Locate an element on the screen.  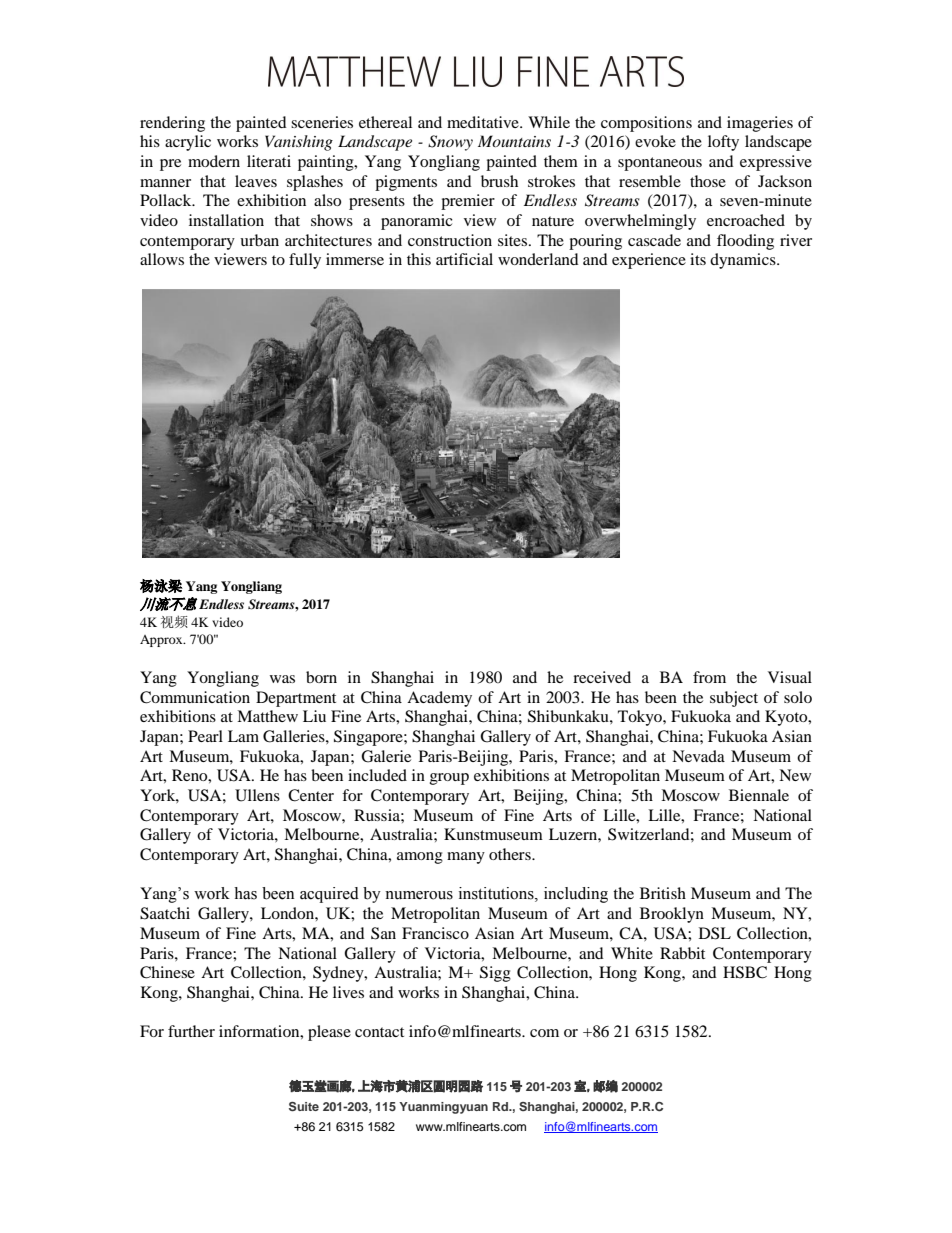
Snowy is located at coordinates (450, 143).
